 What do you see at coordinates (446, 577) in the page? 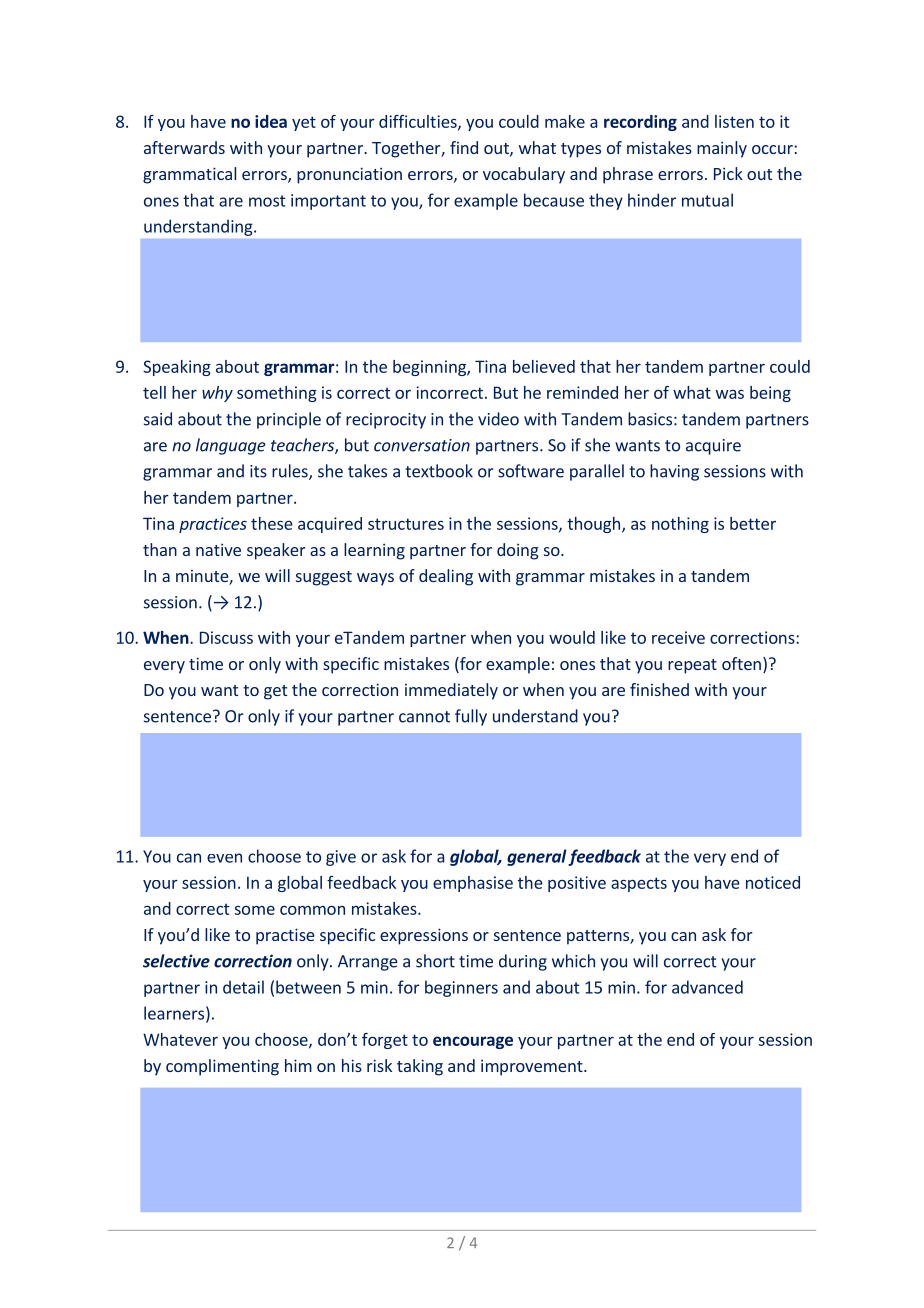
I see `dealing` at bounding box center [446, 577].
